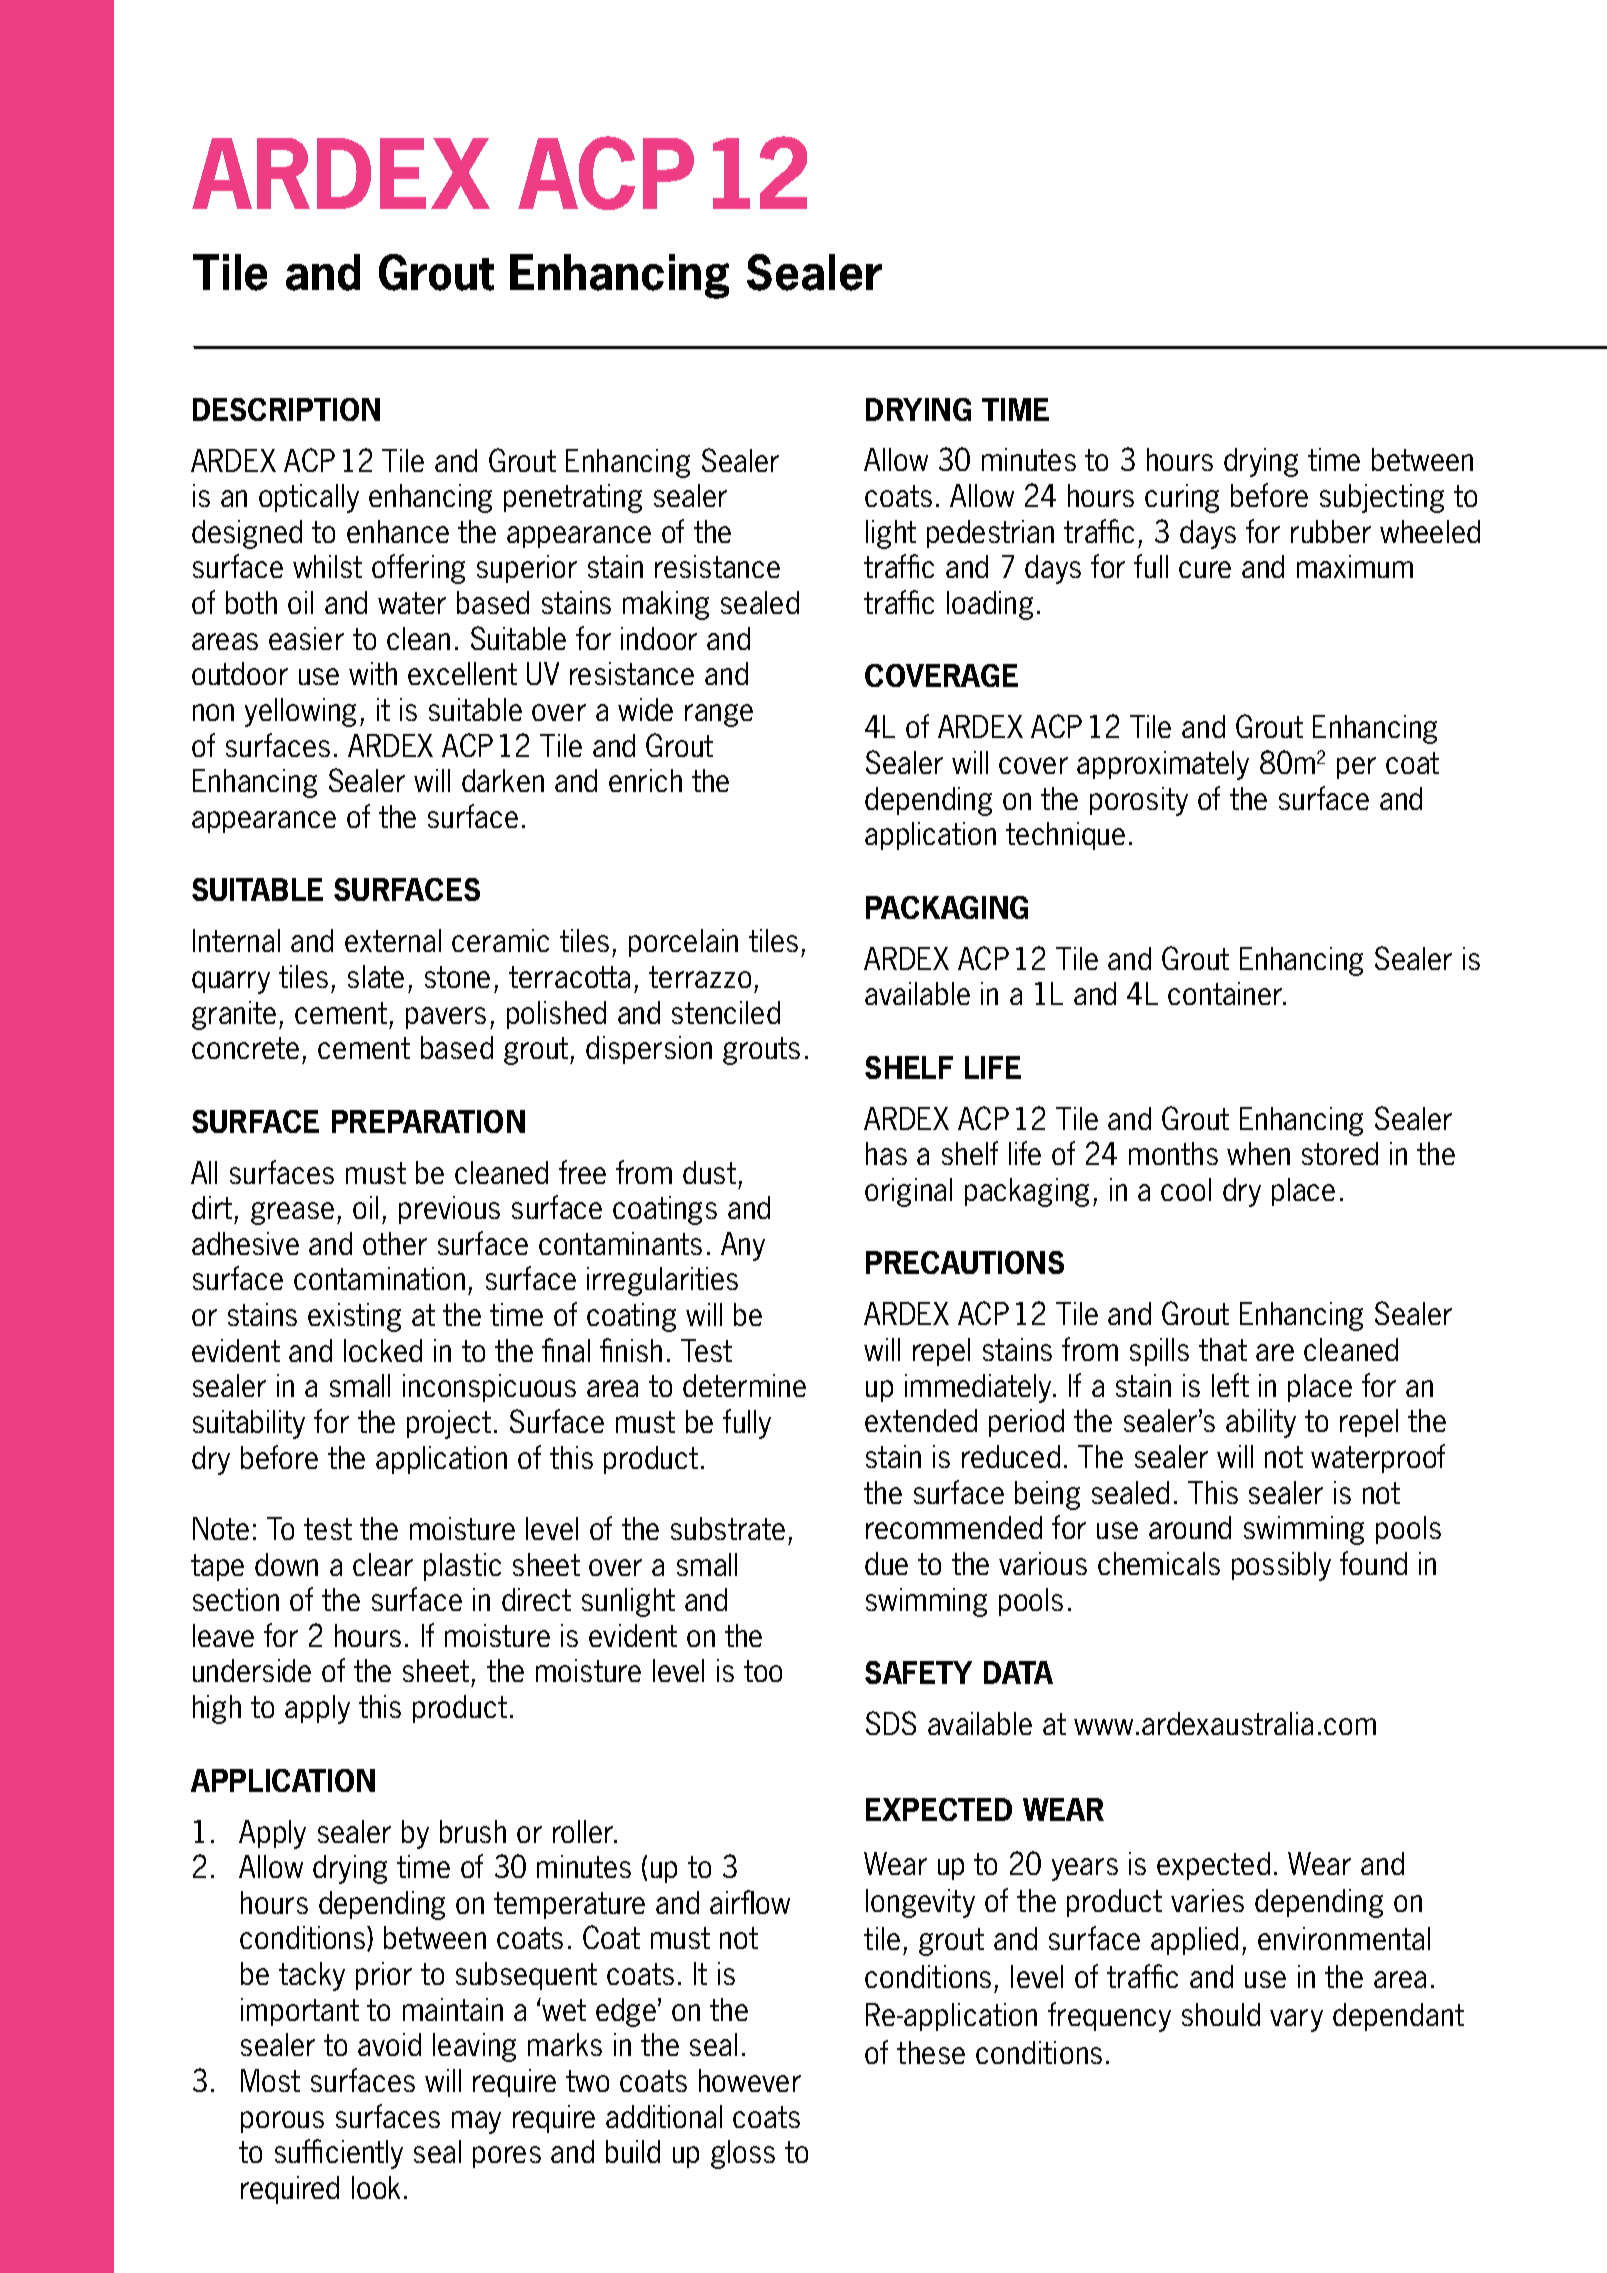  I want to click on possibly, so click(1281, 1566).
